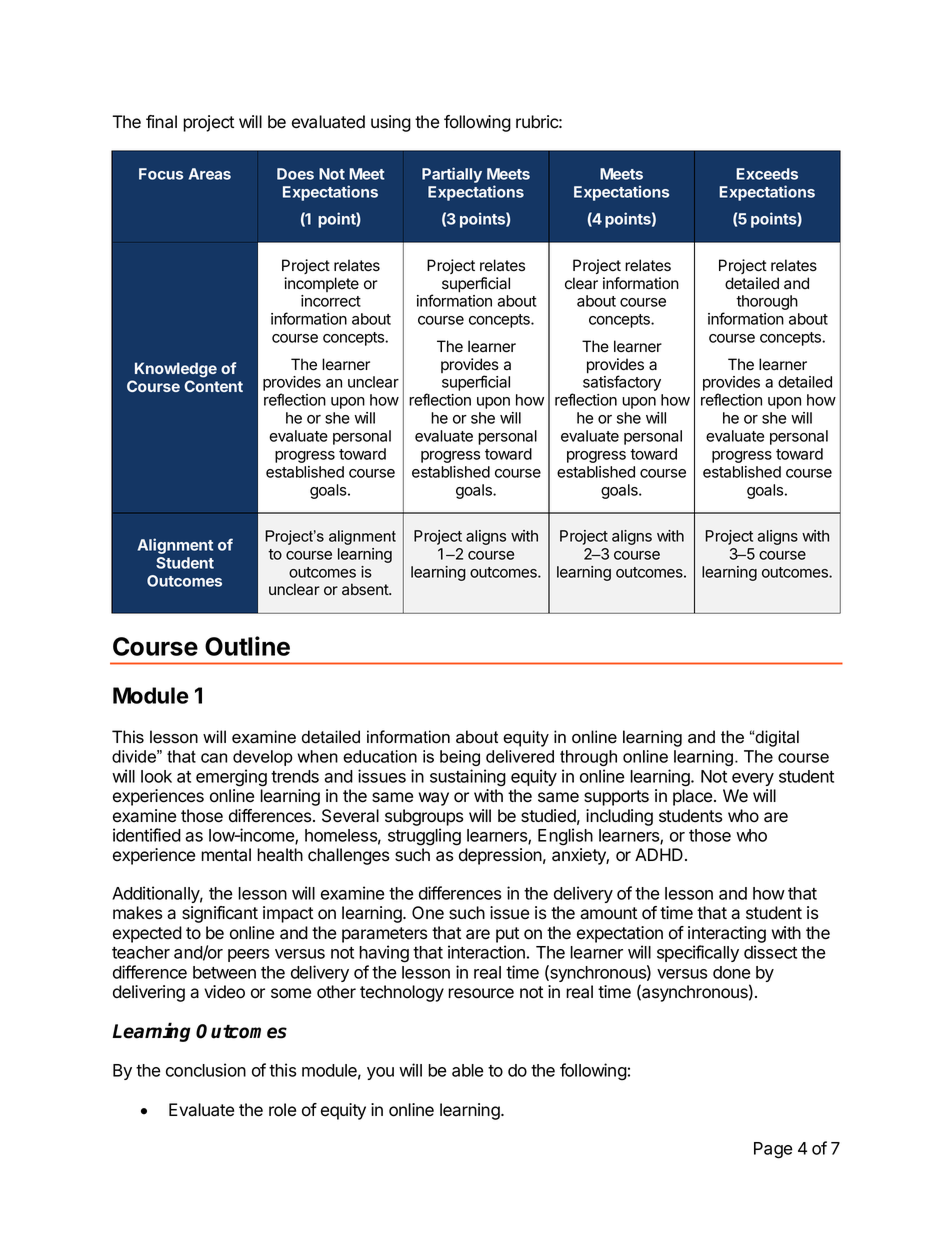  I want to click on able, so click(468, 1070).
